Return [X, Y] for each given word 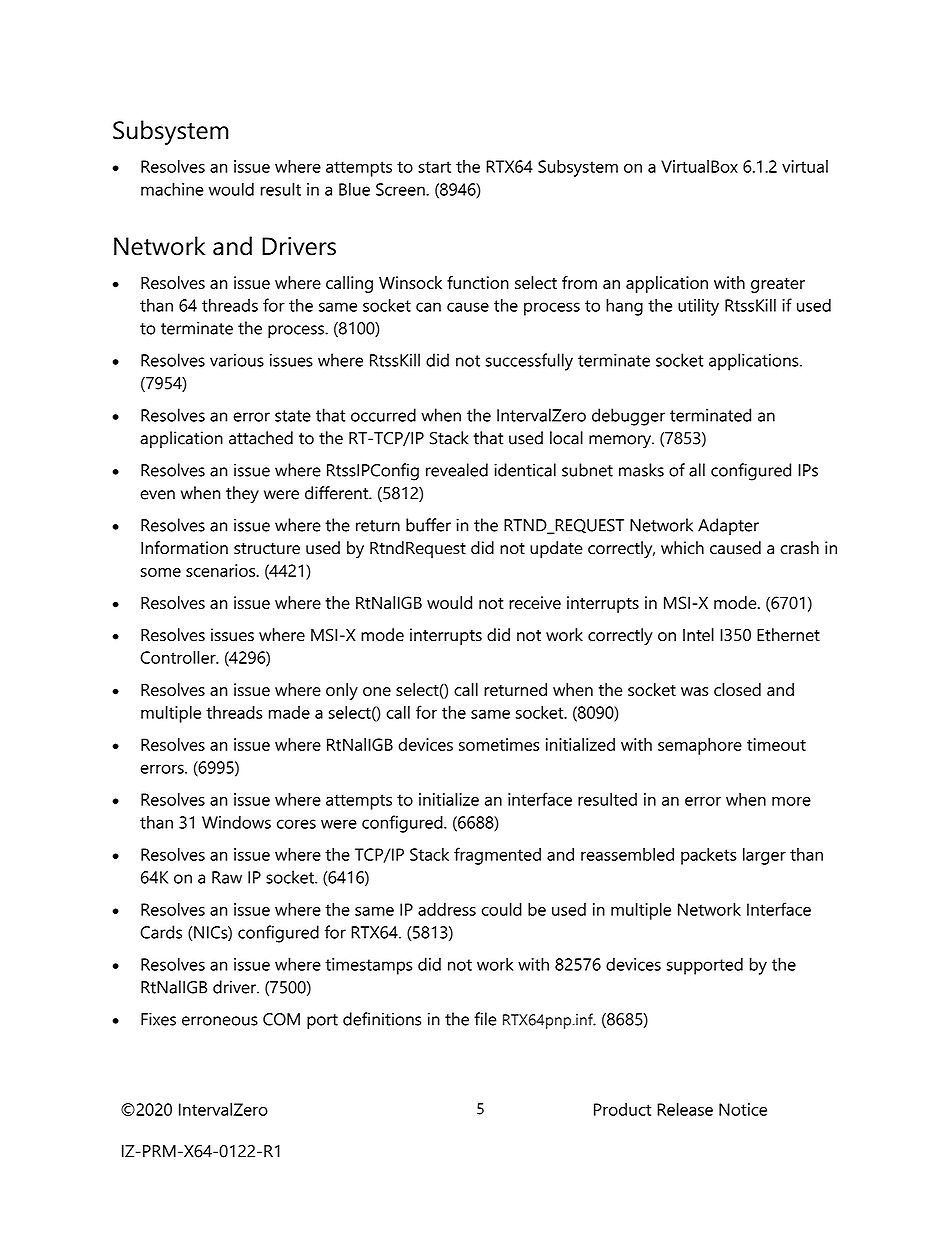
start [434, 167]
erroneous [220, 1021]
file [485, 1019]
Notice [743, 1109]
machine [172, 189]
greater [778, 285]
